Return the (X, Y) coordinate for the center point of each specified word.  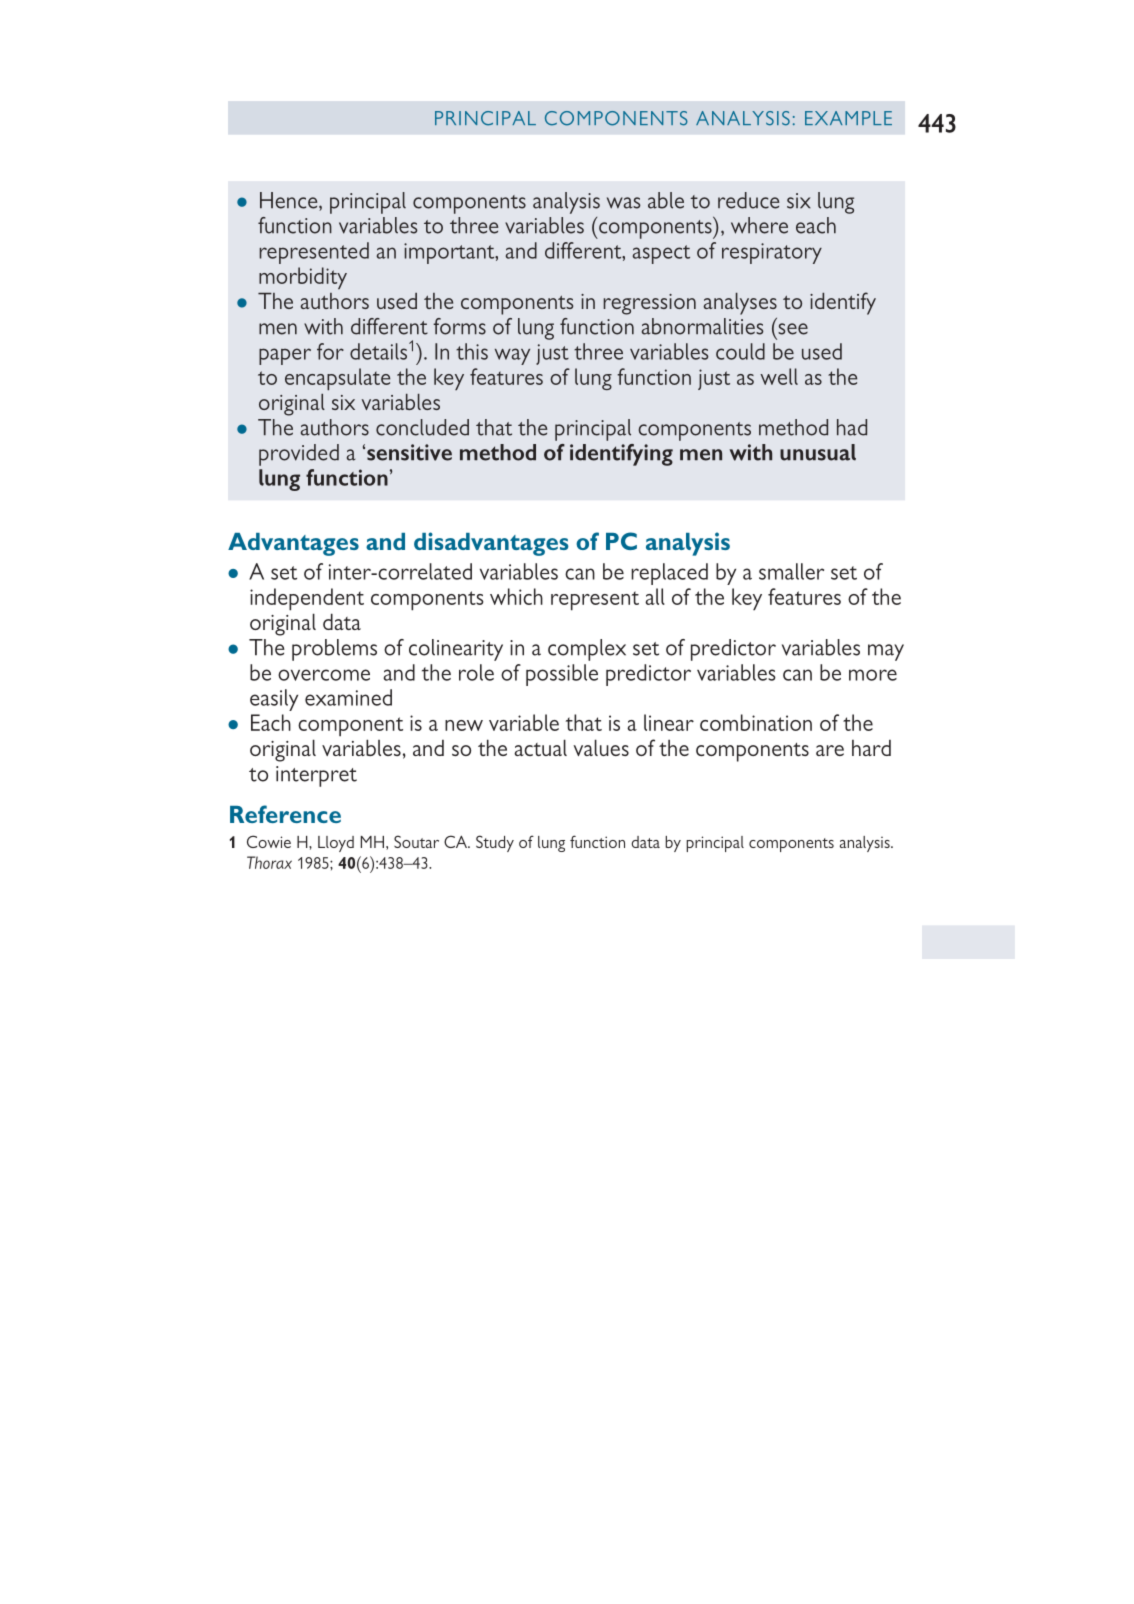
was (624, 203)
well (779, 376)
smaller (791, 571)
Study (495, 843)
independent (307, 599)
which (516, 596)
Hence (290, 201)
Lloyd (336, 844)
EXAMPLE (848, 118)
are (830, 750)
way (512, 356)
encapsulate (337, 379)
